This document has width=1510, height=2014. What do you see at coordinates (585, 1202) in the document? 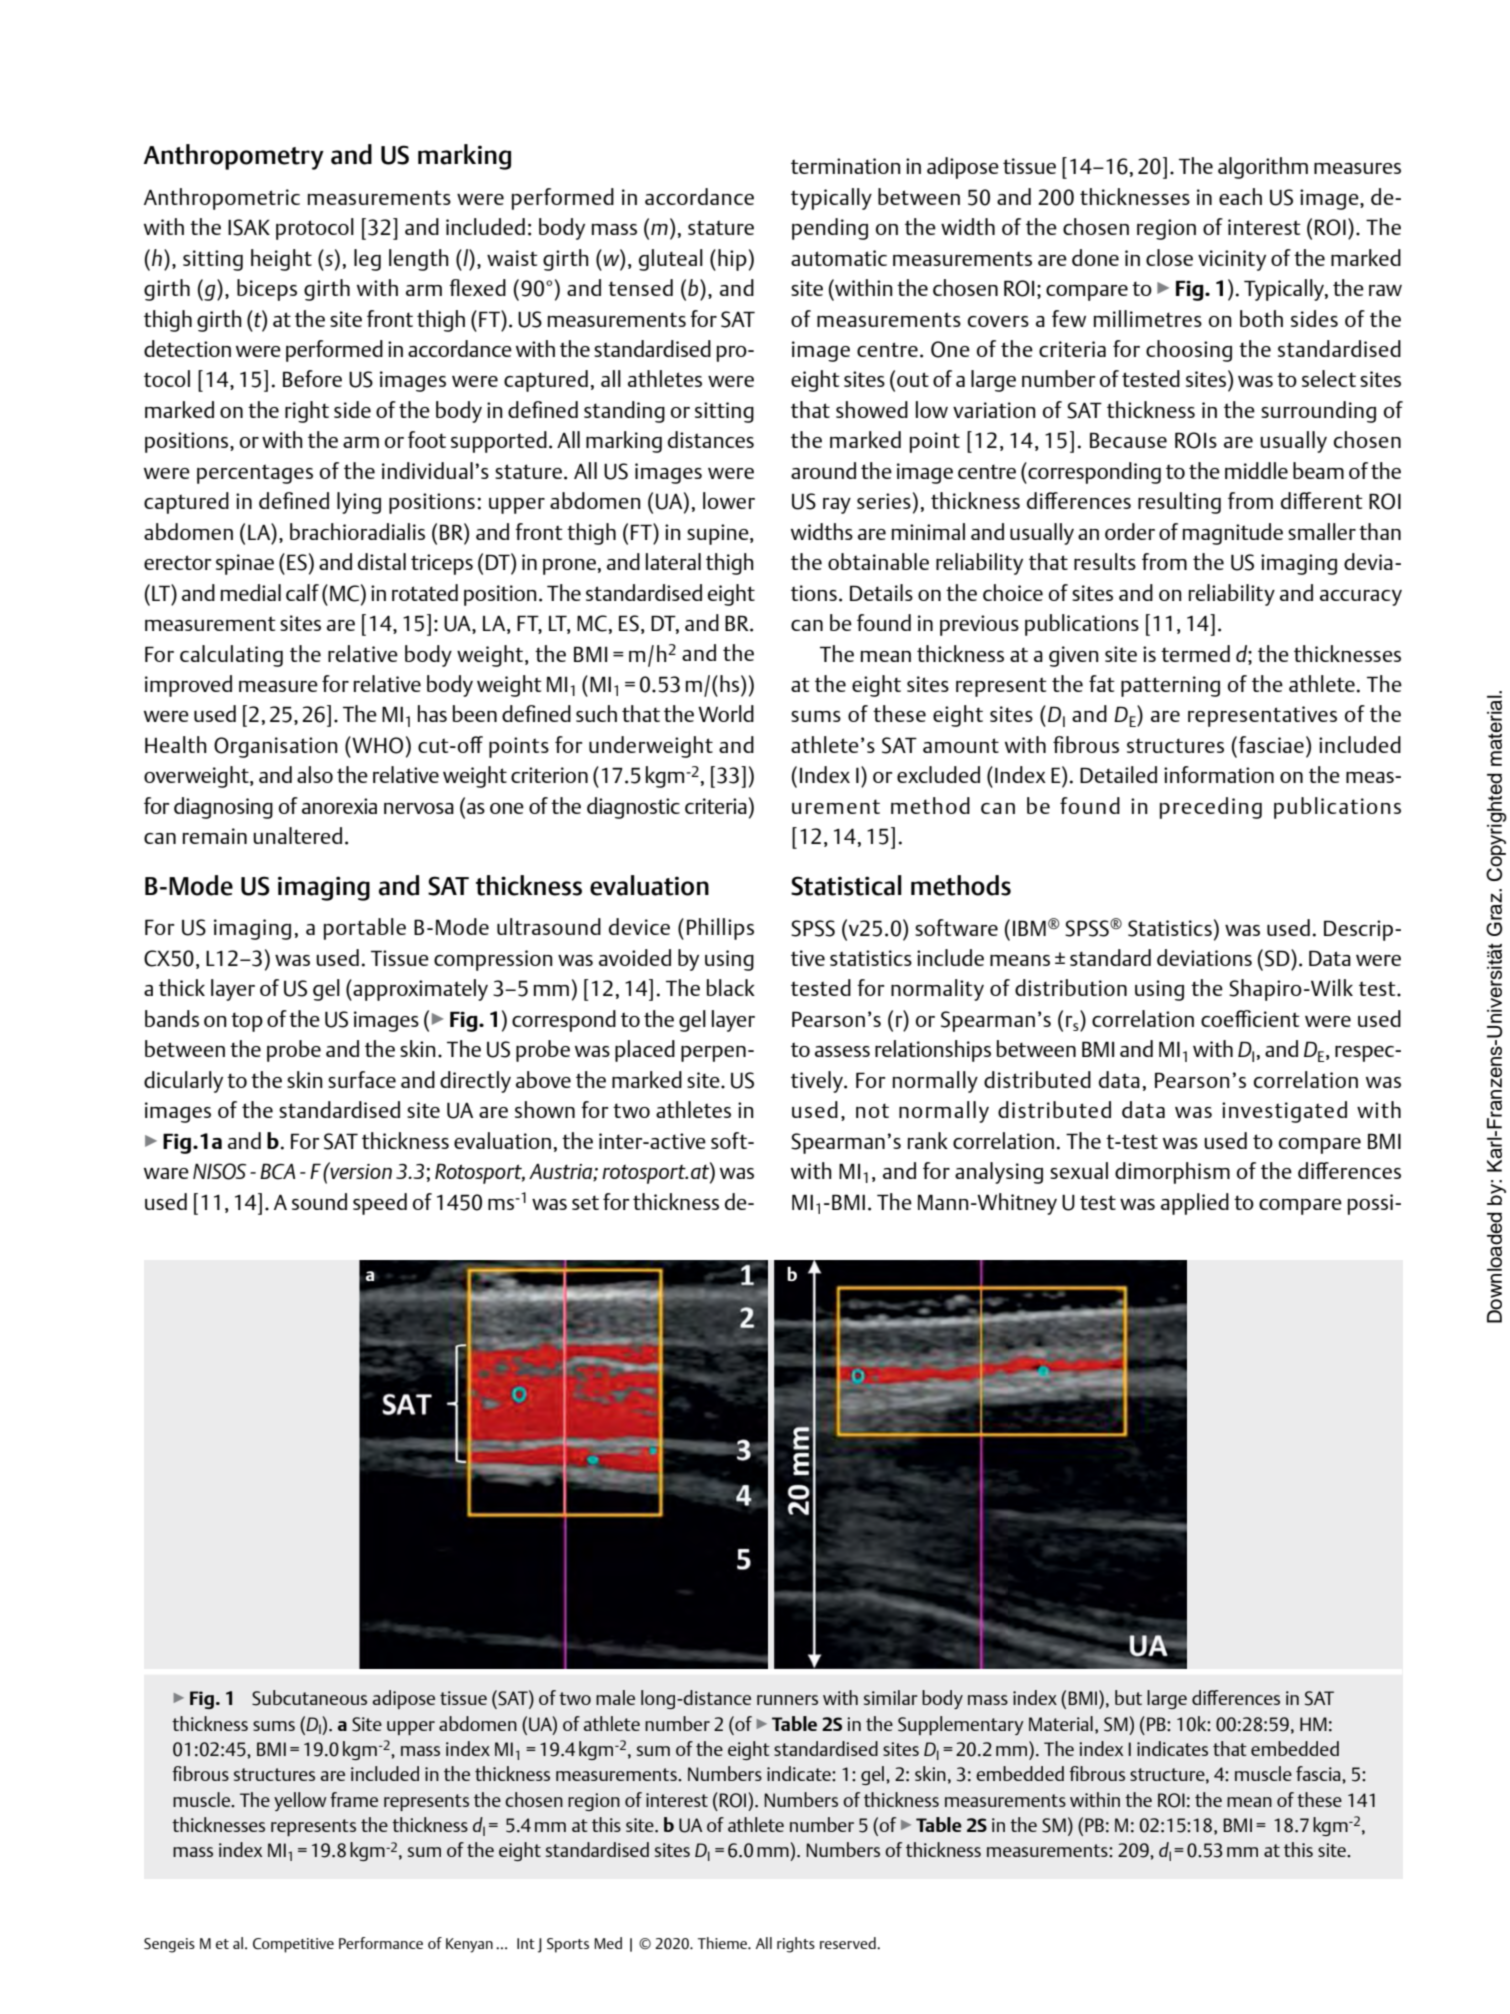
I see `set` at bounding box center [585, 1202].
